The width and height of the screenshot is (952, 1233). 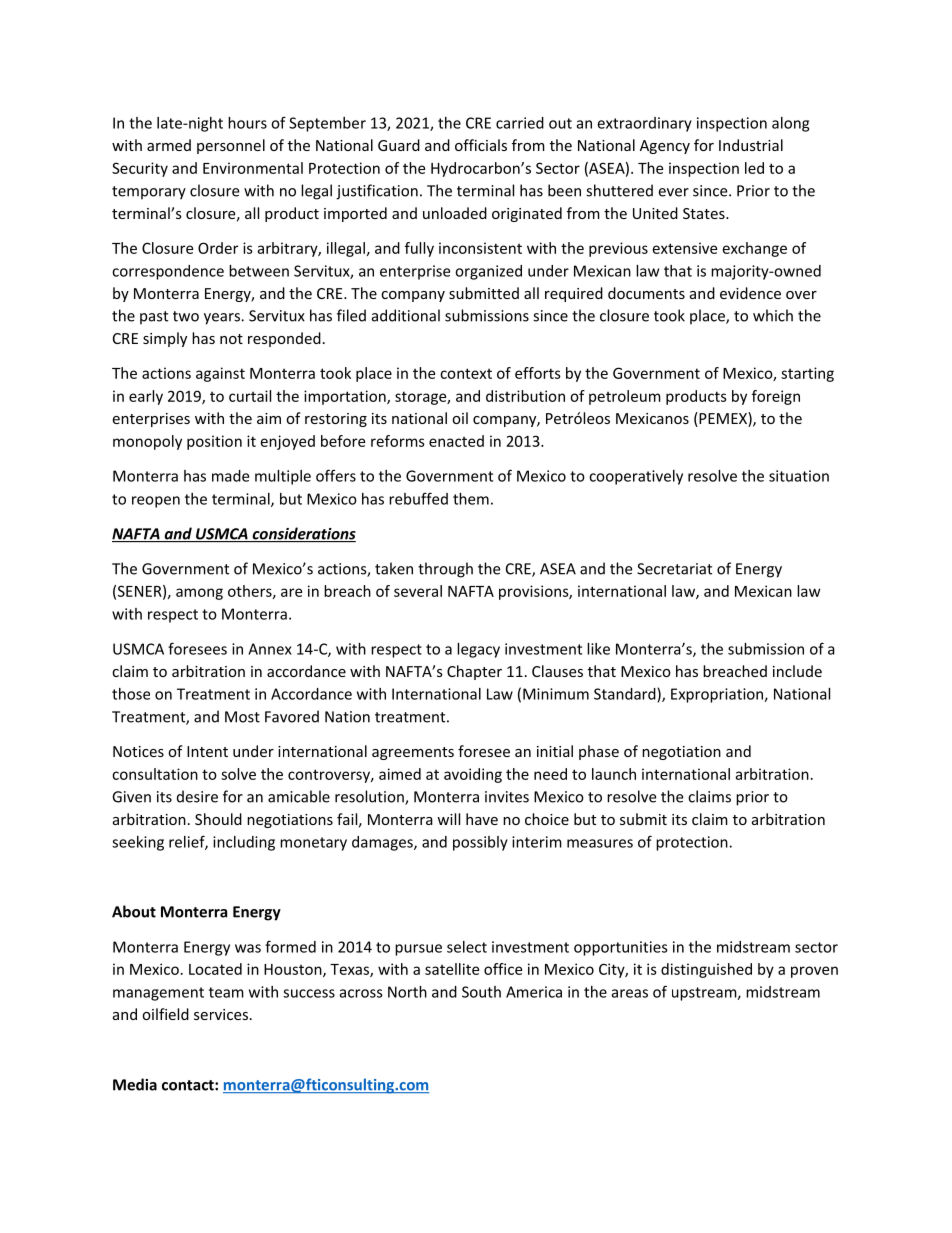 I want to click on Intent, so click(x=207, y=751).
